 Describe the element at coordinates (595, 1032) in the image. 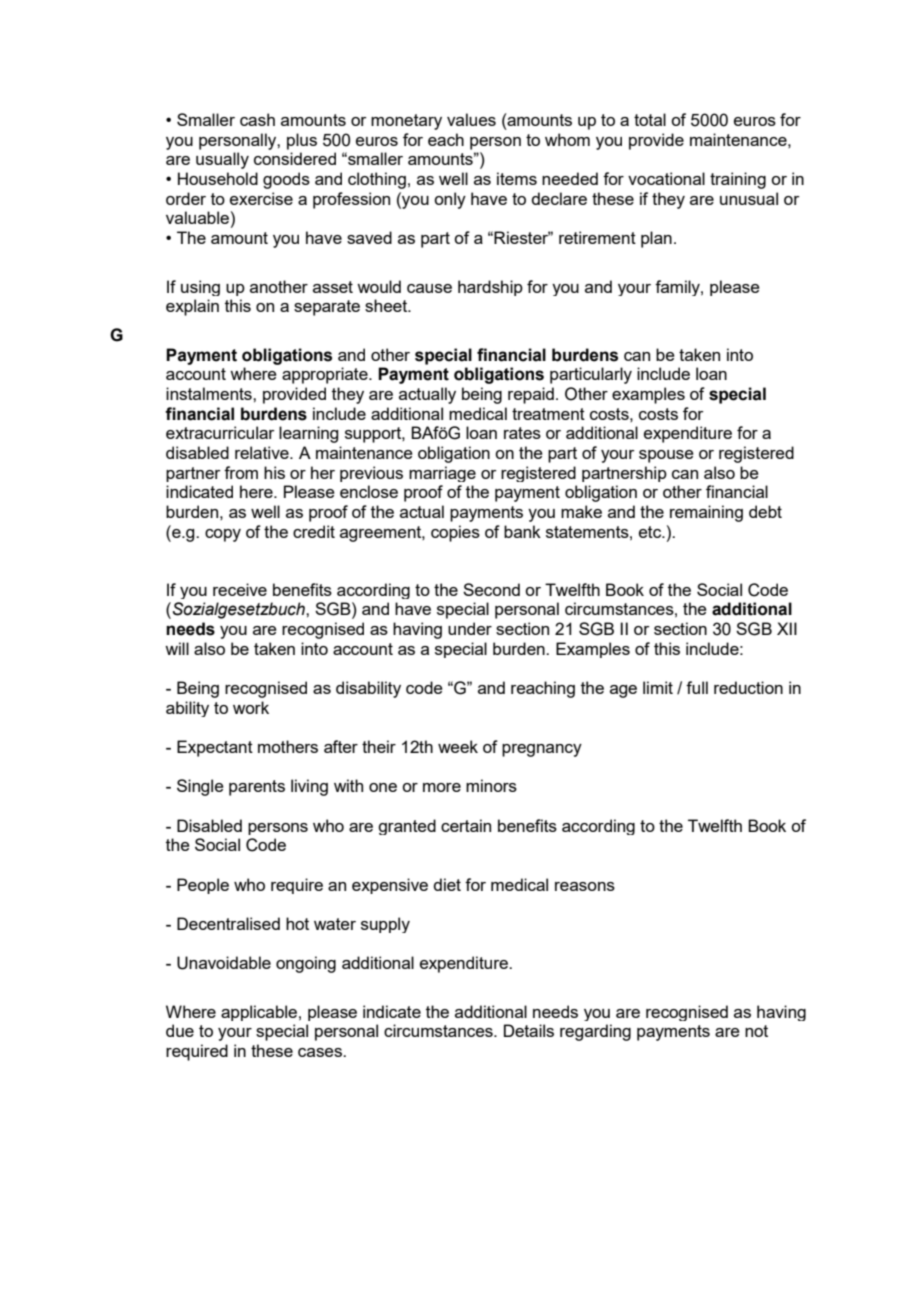

I see `regarding` at that location.
